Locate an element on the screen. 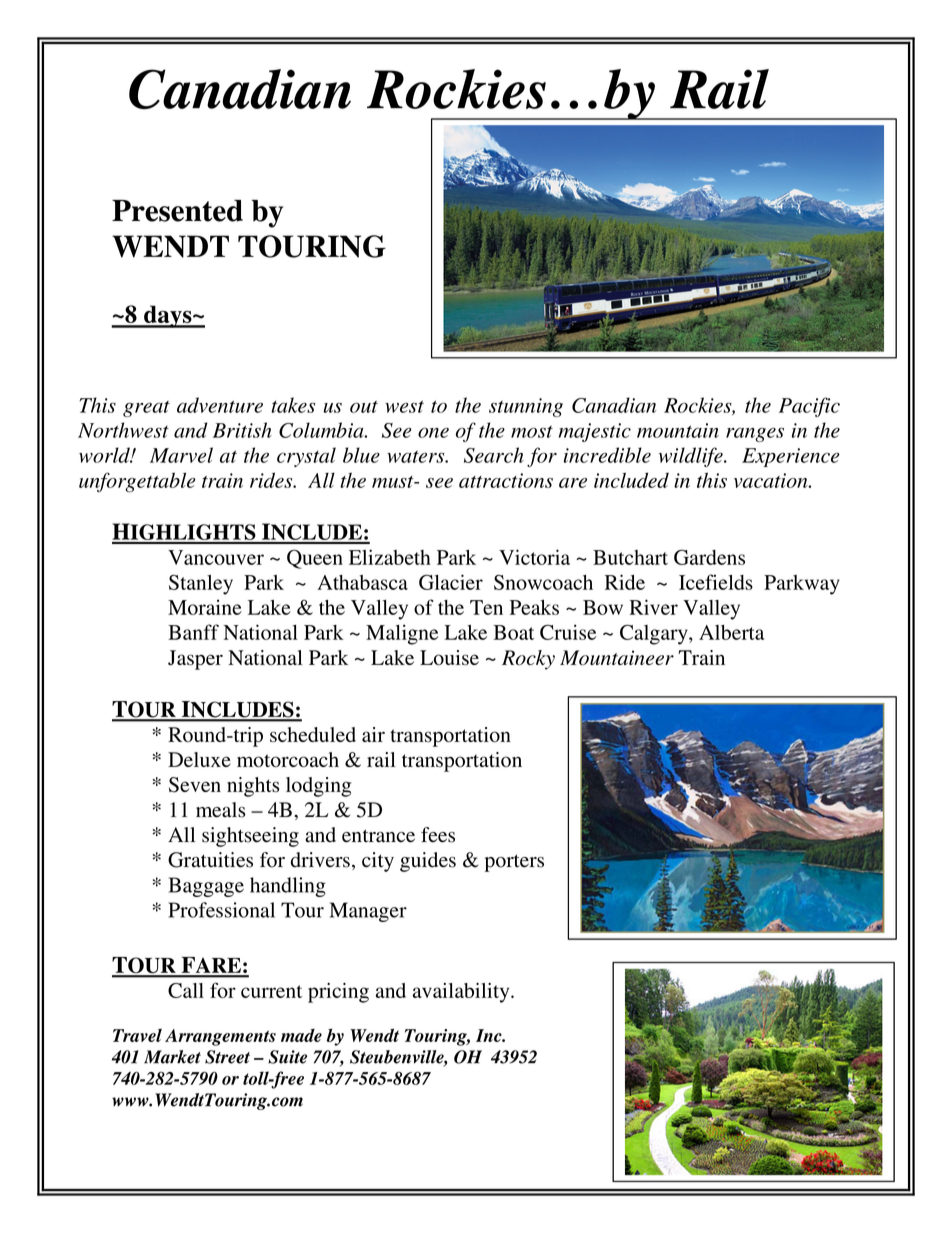  Presented is located at coordinates (177, 211).
